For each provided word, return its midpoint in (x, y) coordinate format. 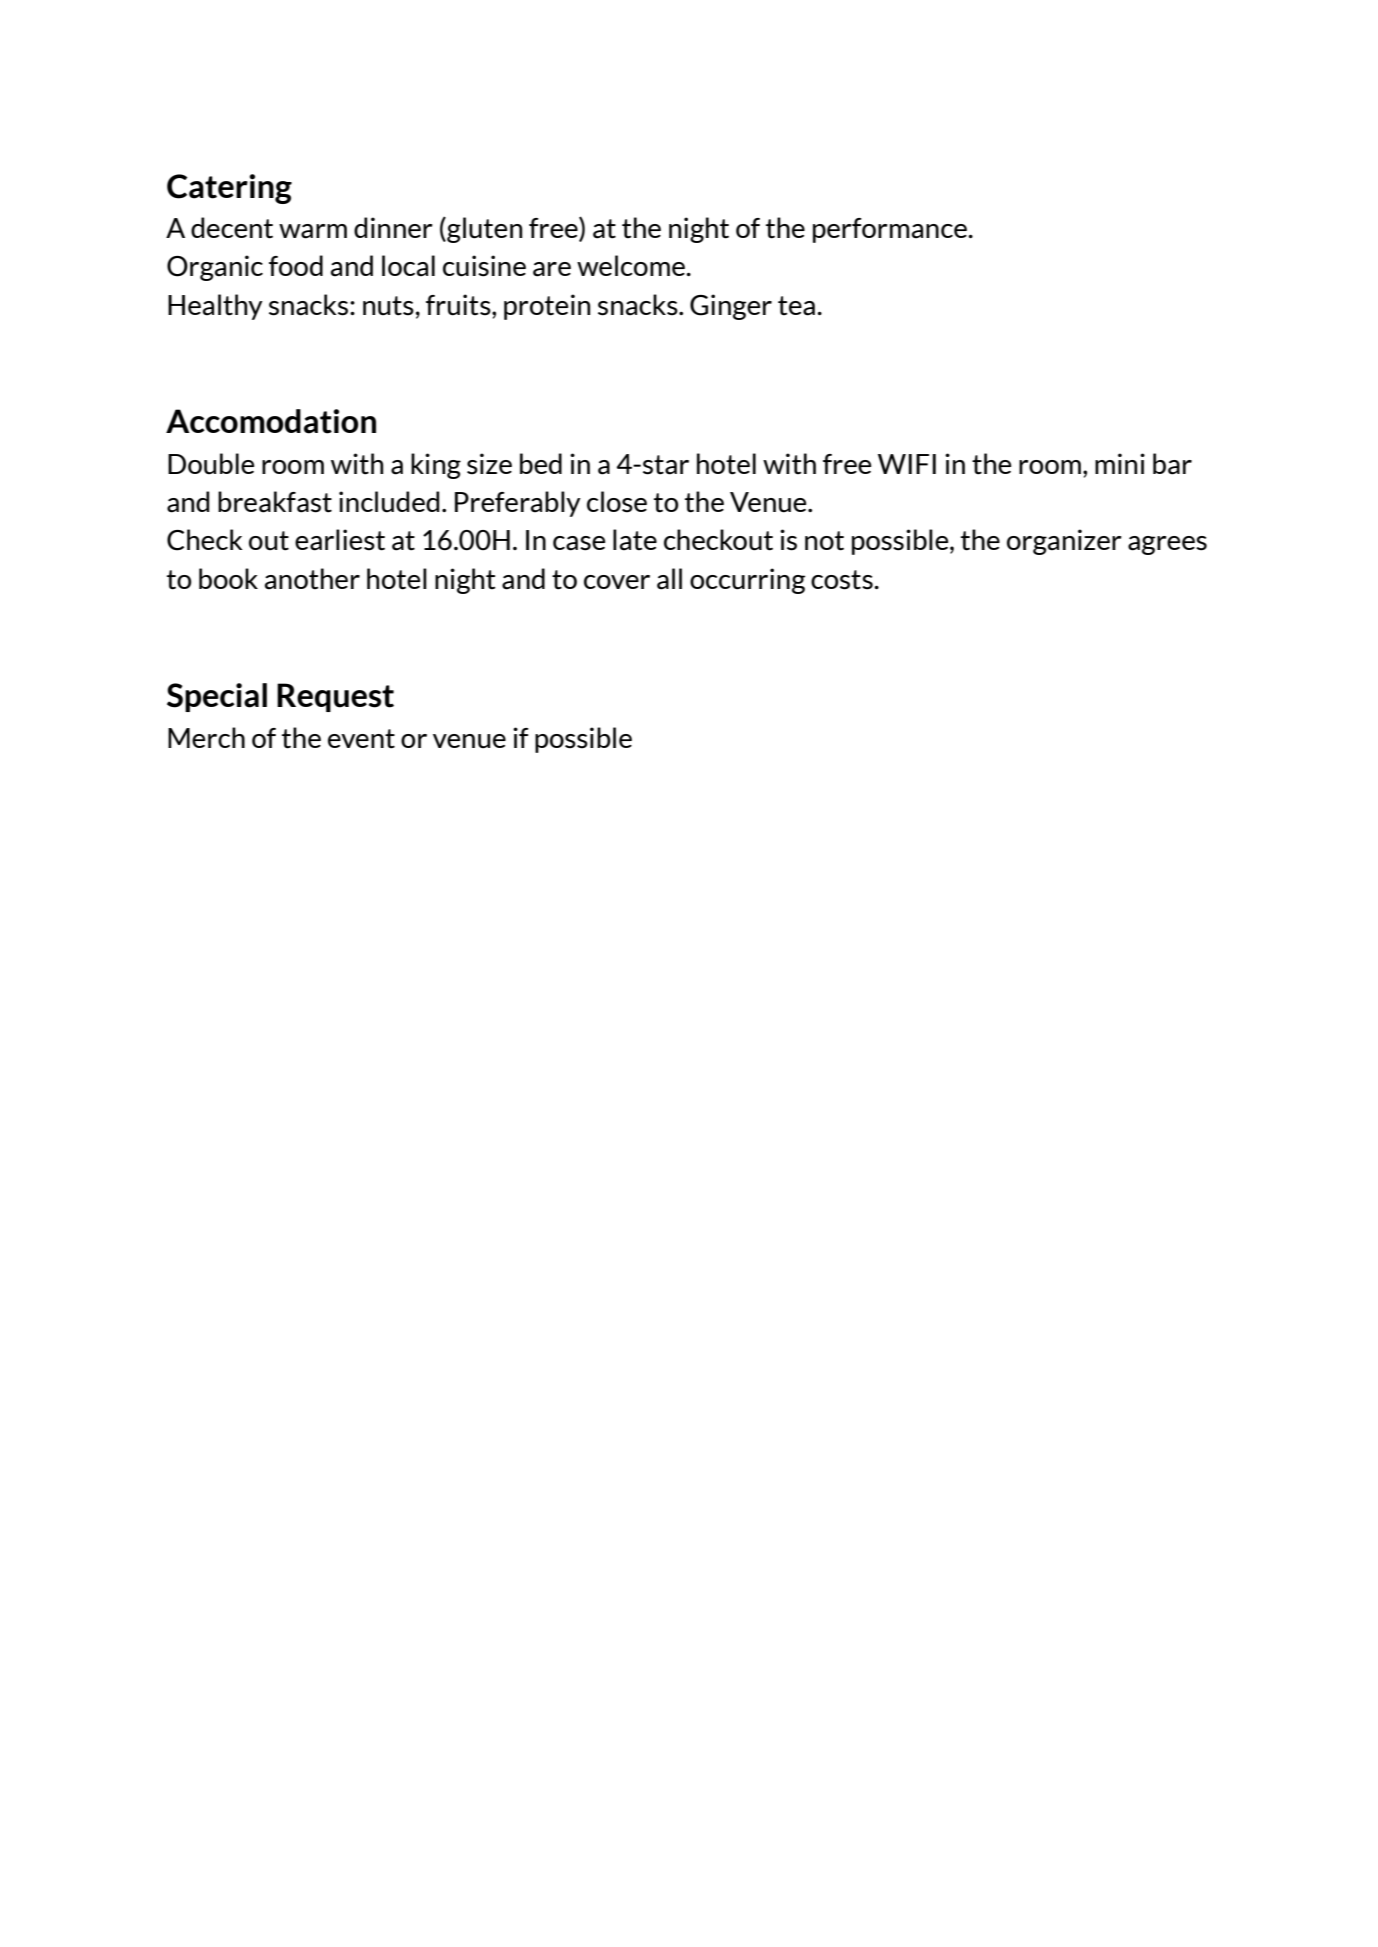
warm (313, 231)
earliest (340, 540)
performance (891, 230)
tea (796, 306)
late (635, 540)
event (361, 739)
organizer (1064, 542)
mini (1120, 463)
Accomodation (271, 421)
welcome (632, 265)
